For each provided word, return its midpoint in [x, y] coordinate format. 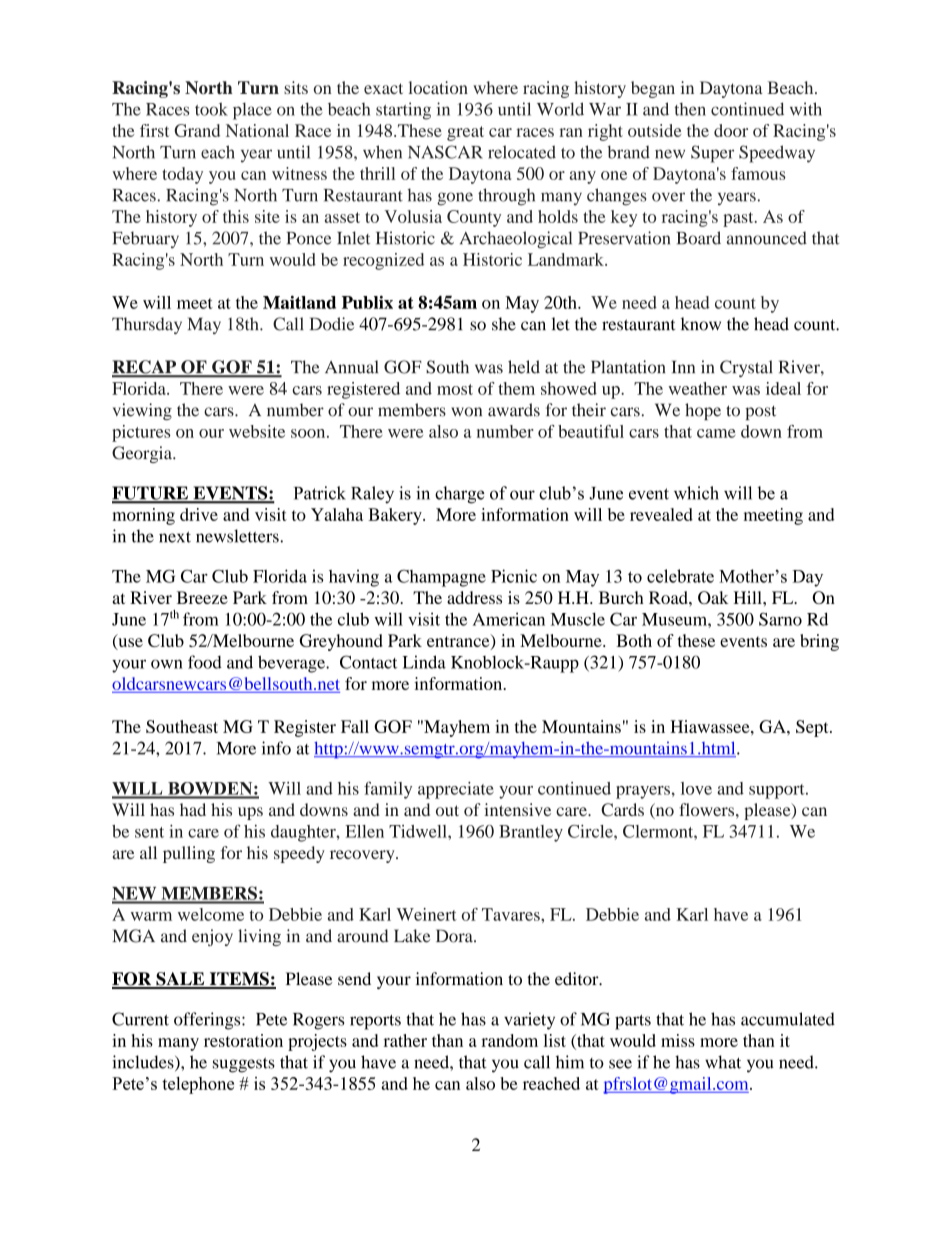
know [701, 324]
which [696, 493]
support [778, 791]
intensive [517, 809]
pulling [189, 854]
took [211, 109]
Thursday [147, 325]
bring [819, 642]
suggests [244, 1065]
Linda [424, 662]
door [731, 130]
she [504, 324]
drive [199, 514]
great [465, 133]
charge [460, 495]
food [205, 662]
